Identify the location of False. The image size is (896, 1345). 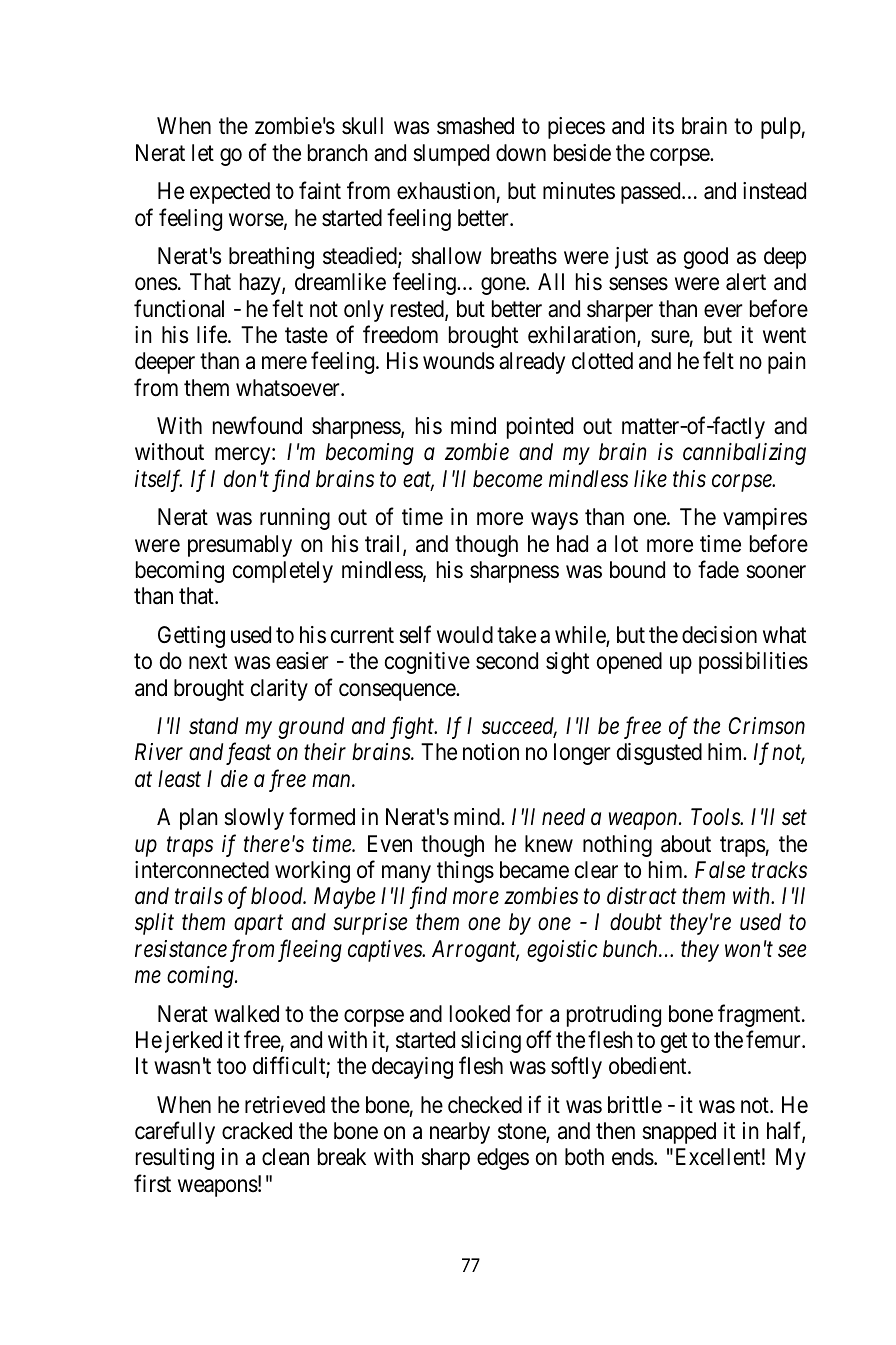
(720, 870).
